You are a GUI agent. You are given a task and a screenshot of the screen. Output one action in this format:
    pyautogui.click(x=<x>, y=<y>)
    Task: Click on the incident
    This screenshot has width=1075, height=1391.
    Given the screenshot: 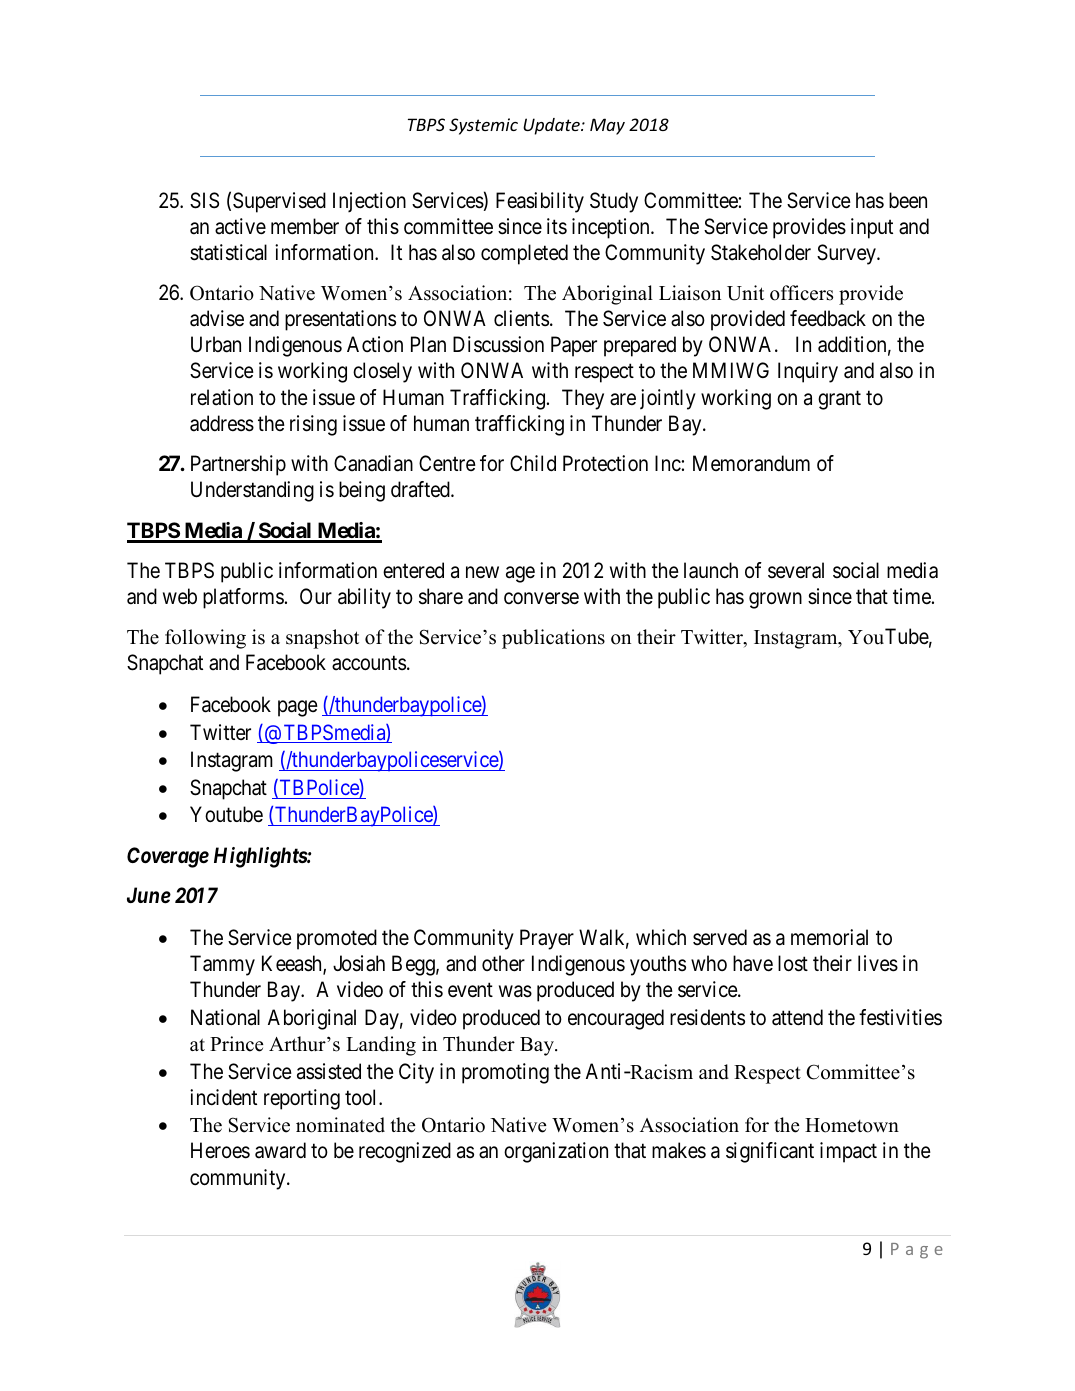 What is the action you would take?
    pyautogui.click(x=223, y=1097)
